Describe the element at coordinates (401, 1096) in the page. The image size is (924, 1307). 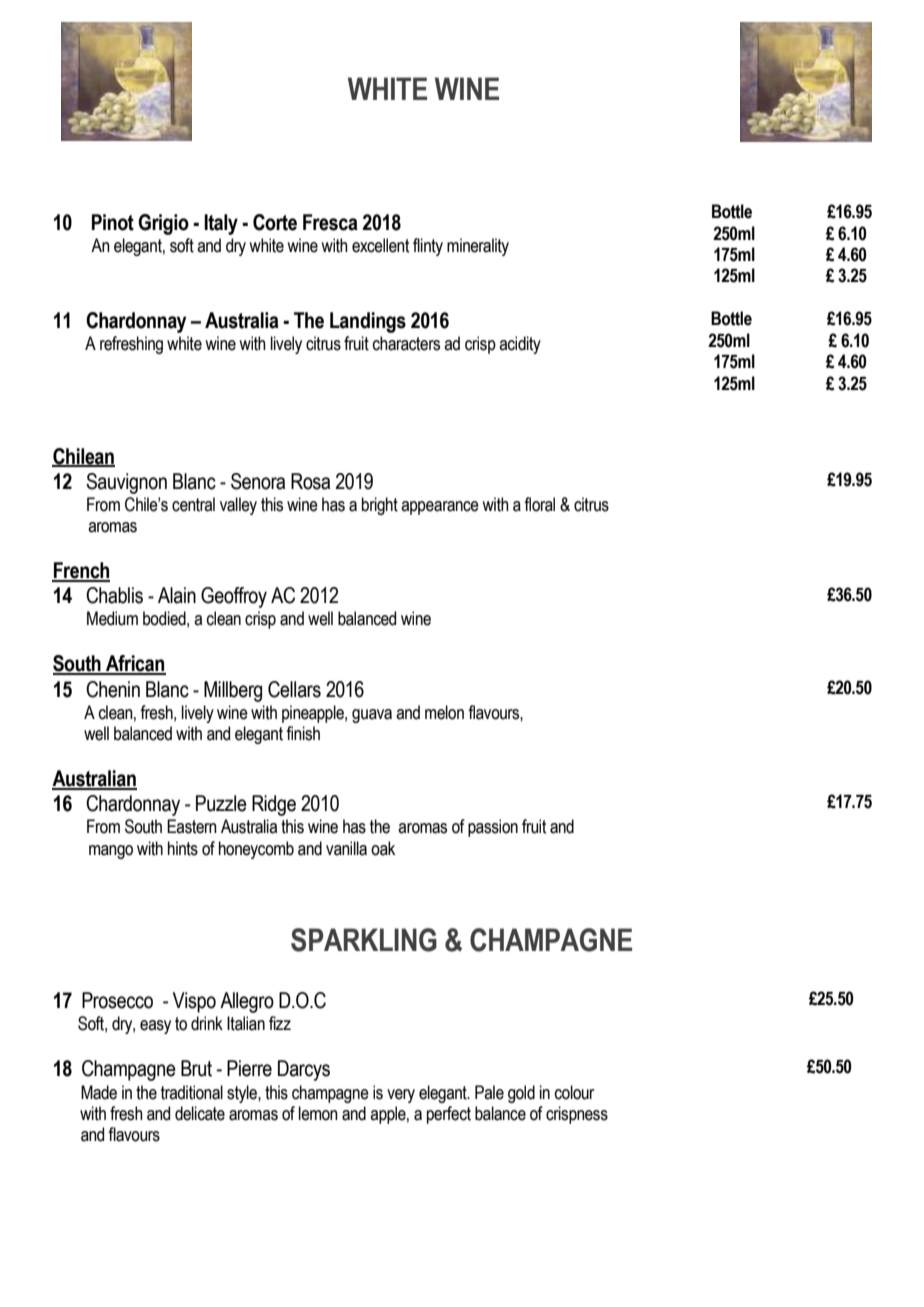
I see `very` at that location.
